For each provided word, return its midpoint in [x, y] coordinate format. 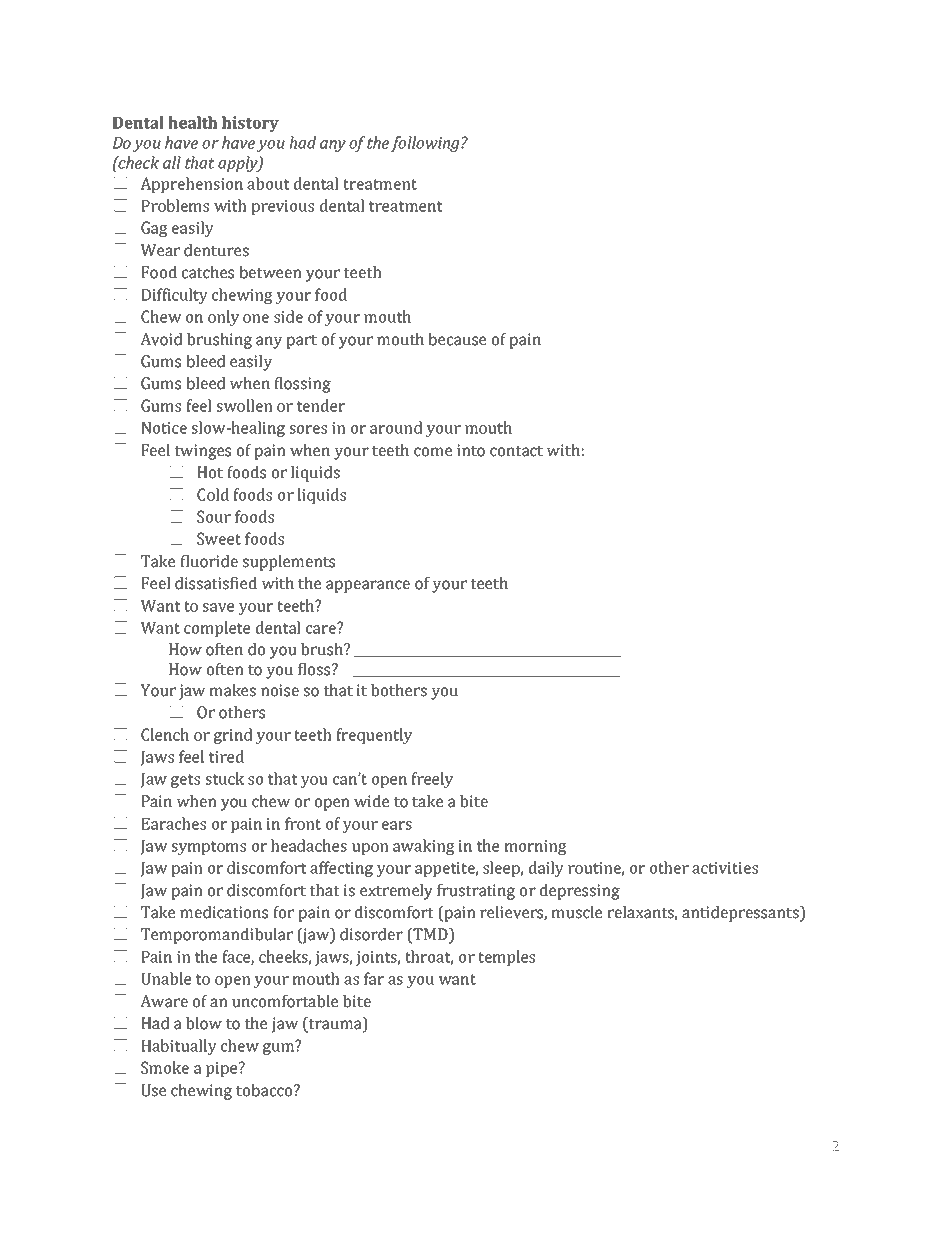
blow [204, 1023]
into [471, 450]
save [218, 607]
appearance [368, 586]
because [457, 339]
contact [516, 451]
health [192, 122]
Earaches [173, 823]
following [426, 144]
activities [725, 868]
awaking [424, 847]
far [374, 978]
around [396, 427]
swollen [245, 405]
